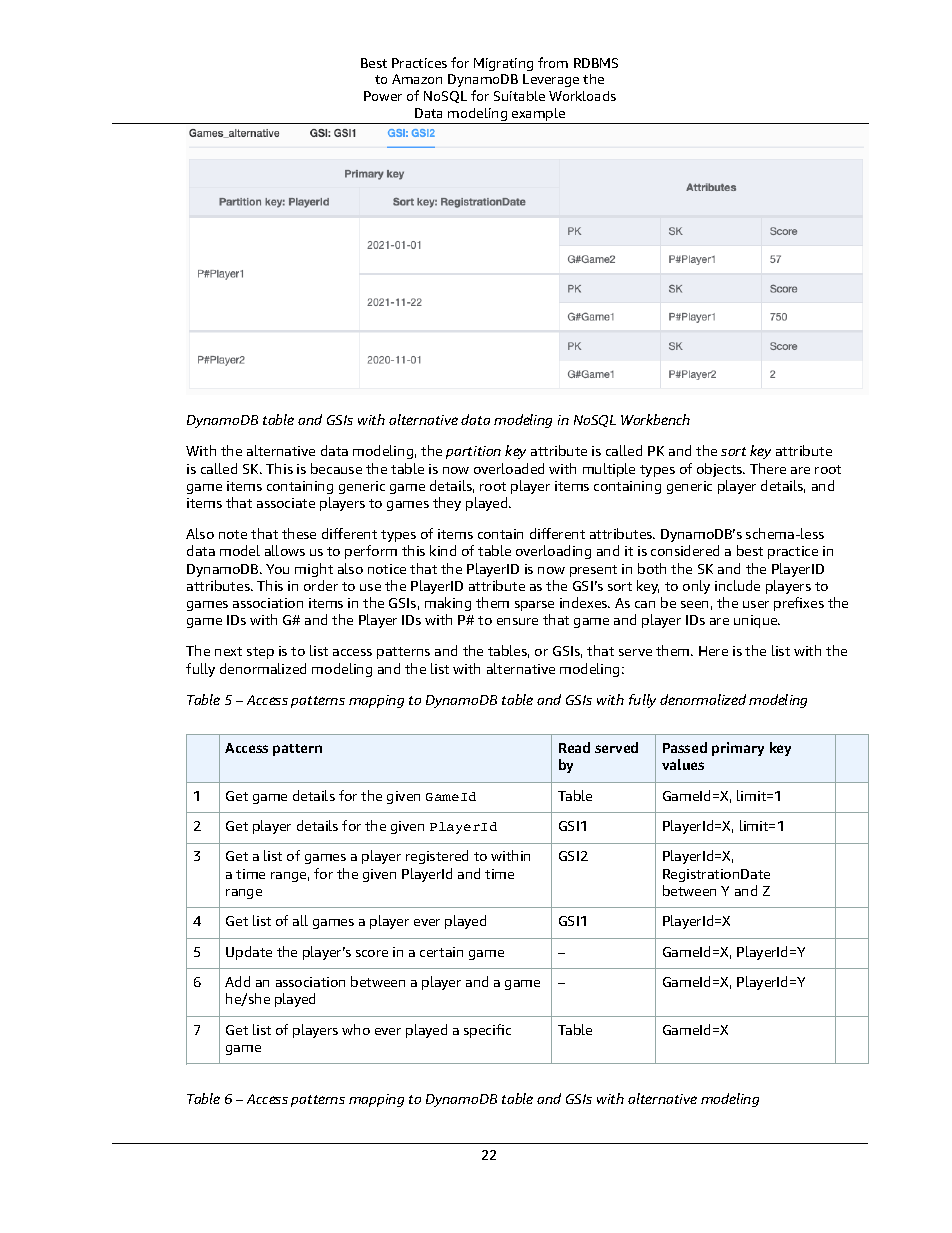 Image resolution: width=952 pixels, height=1233 pixels. What do you see at coordinates (285, 550) in the screenshot?
I see `allows` at bounding box center [285, 550].
